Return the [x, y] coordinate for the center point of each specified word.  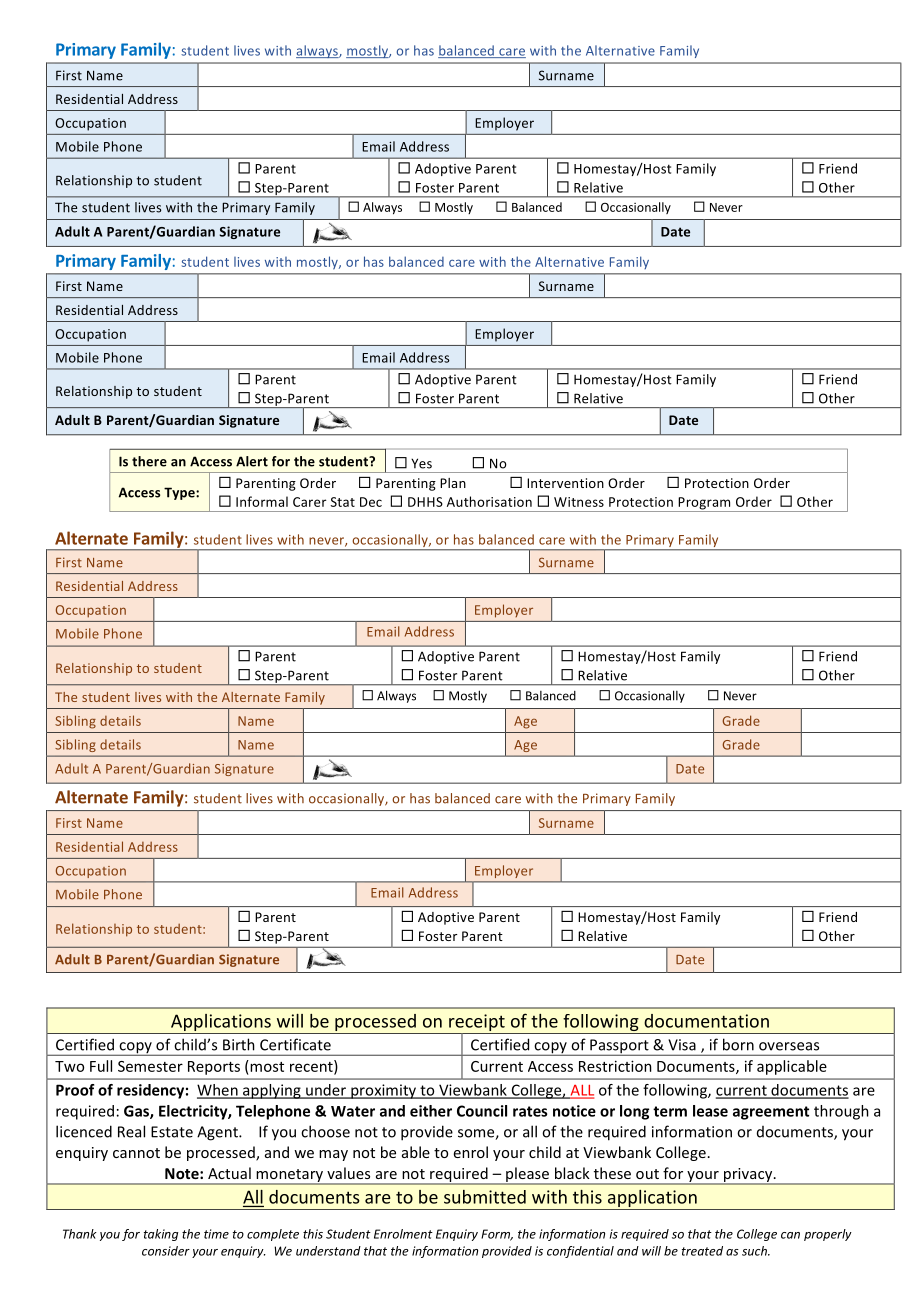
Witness [579, 502]
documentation [706, 1021]
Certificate [295, 1044]
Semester [150, 1066]
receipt [477, 1024]
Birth [239, 1044]
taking [161, 1235]
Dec [371, 502]
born [738, 1044]
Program [704, 504]
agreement [771, 1113]
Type [180, 493]
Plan [453, 483]
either [431, 1111]
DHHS [425, 502]
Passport [619, 1047]
